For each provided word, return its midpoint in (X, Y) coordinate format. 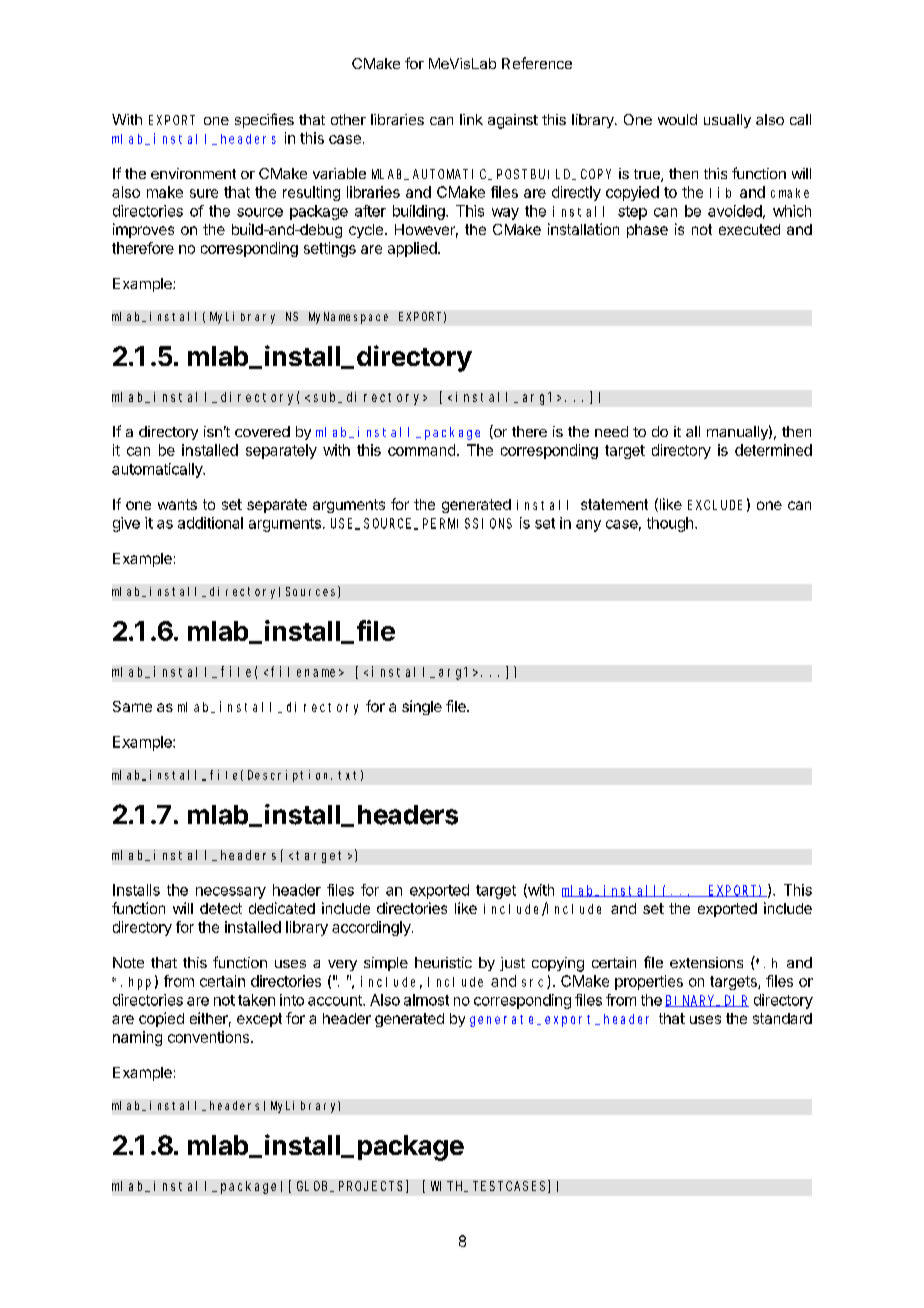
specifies (264, 120)
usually (727, 121)
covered (262, 431)
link (471, 119)
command (421, 450)
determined (773, 450)
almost (426, 1000)
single (422, 707)
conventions (210, 1037)
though (670, 524)
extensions (706, 962)
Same (132, 706)
